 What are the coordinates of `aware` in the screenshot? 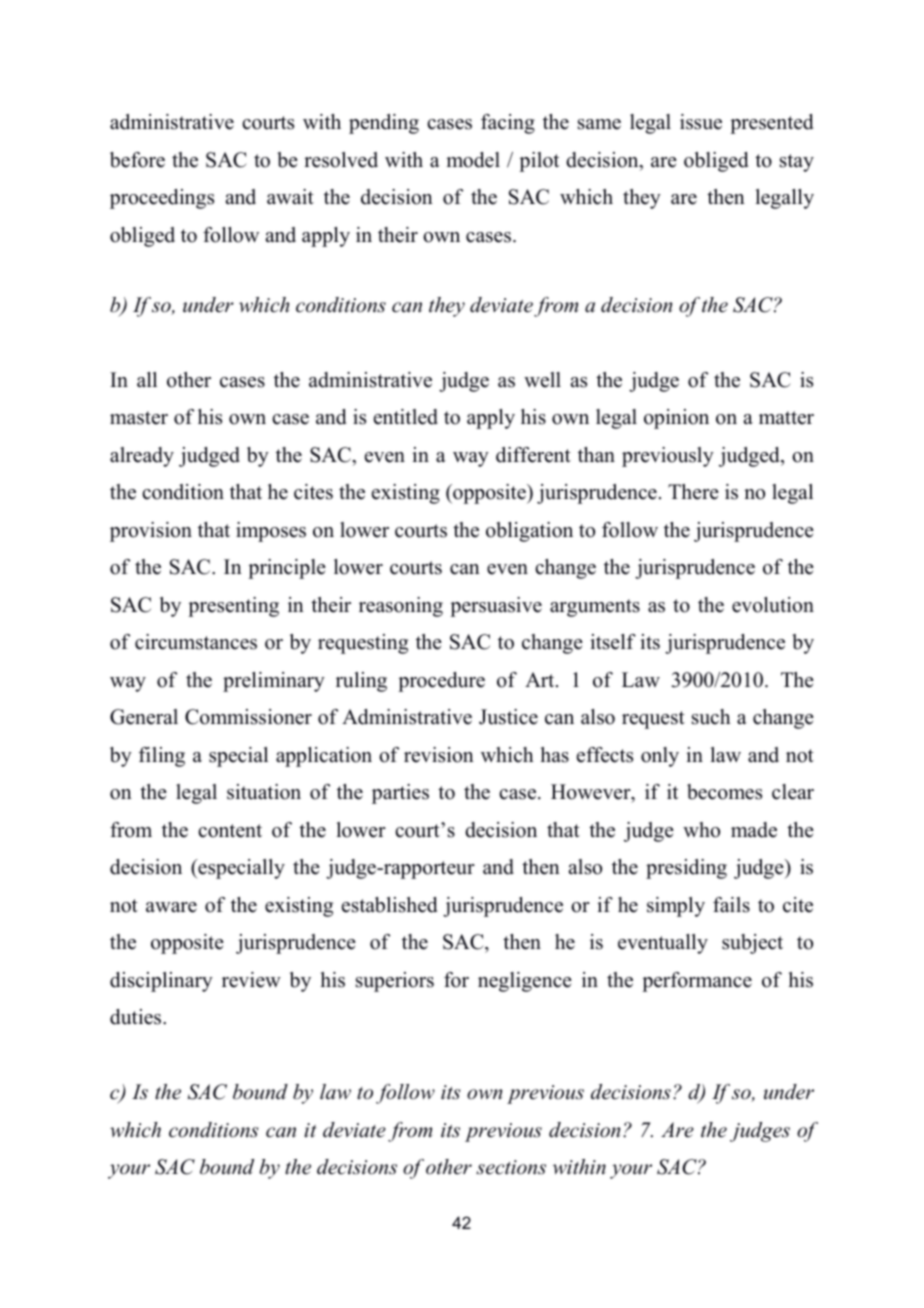 It's located at (171, 907).
